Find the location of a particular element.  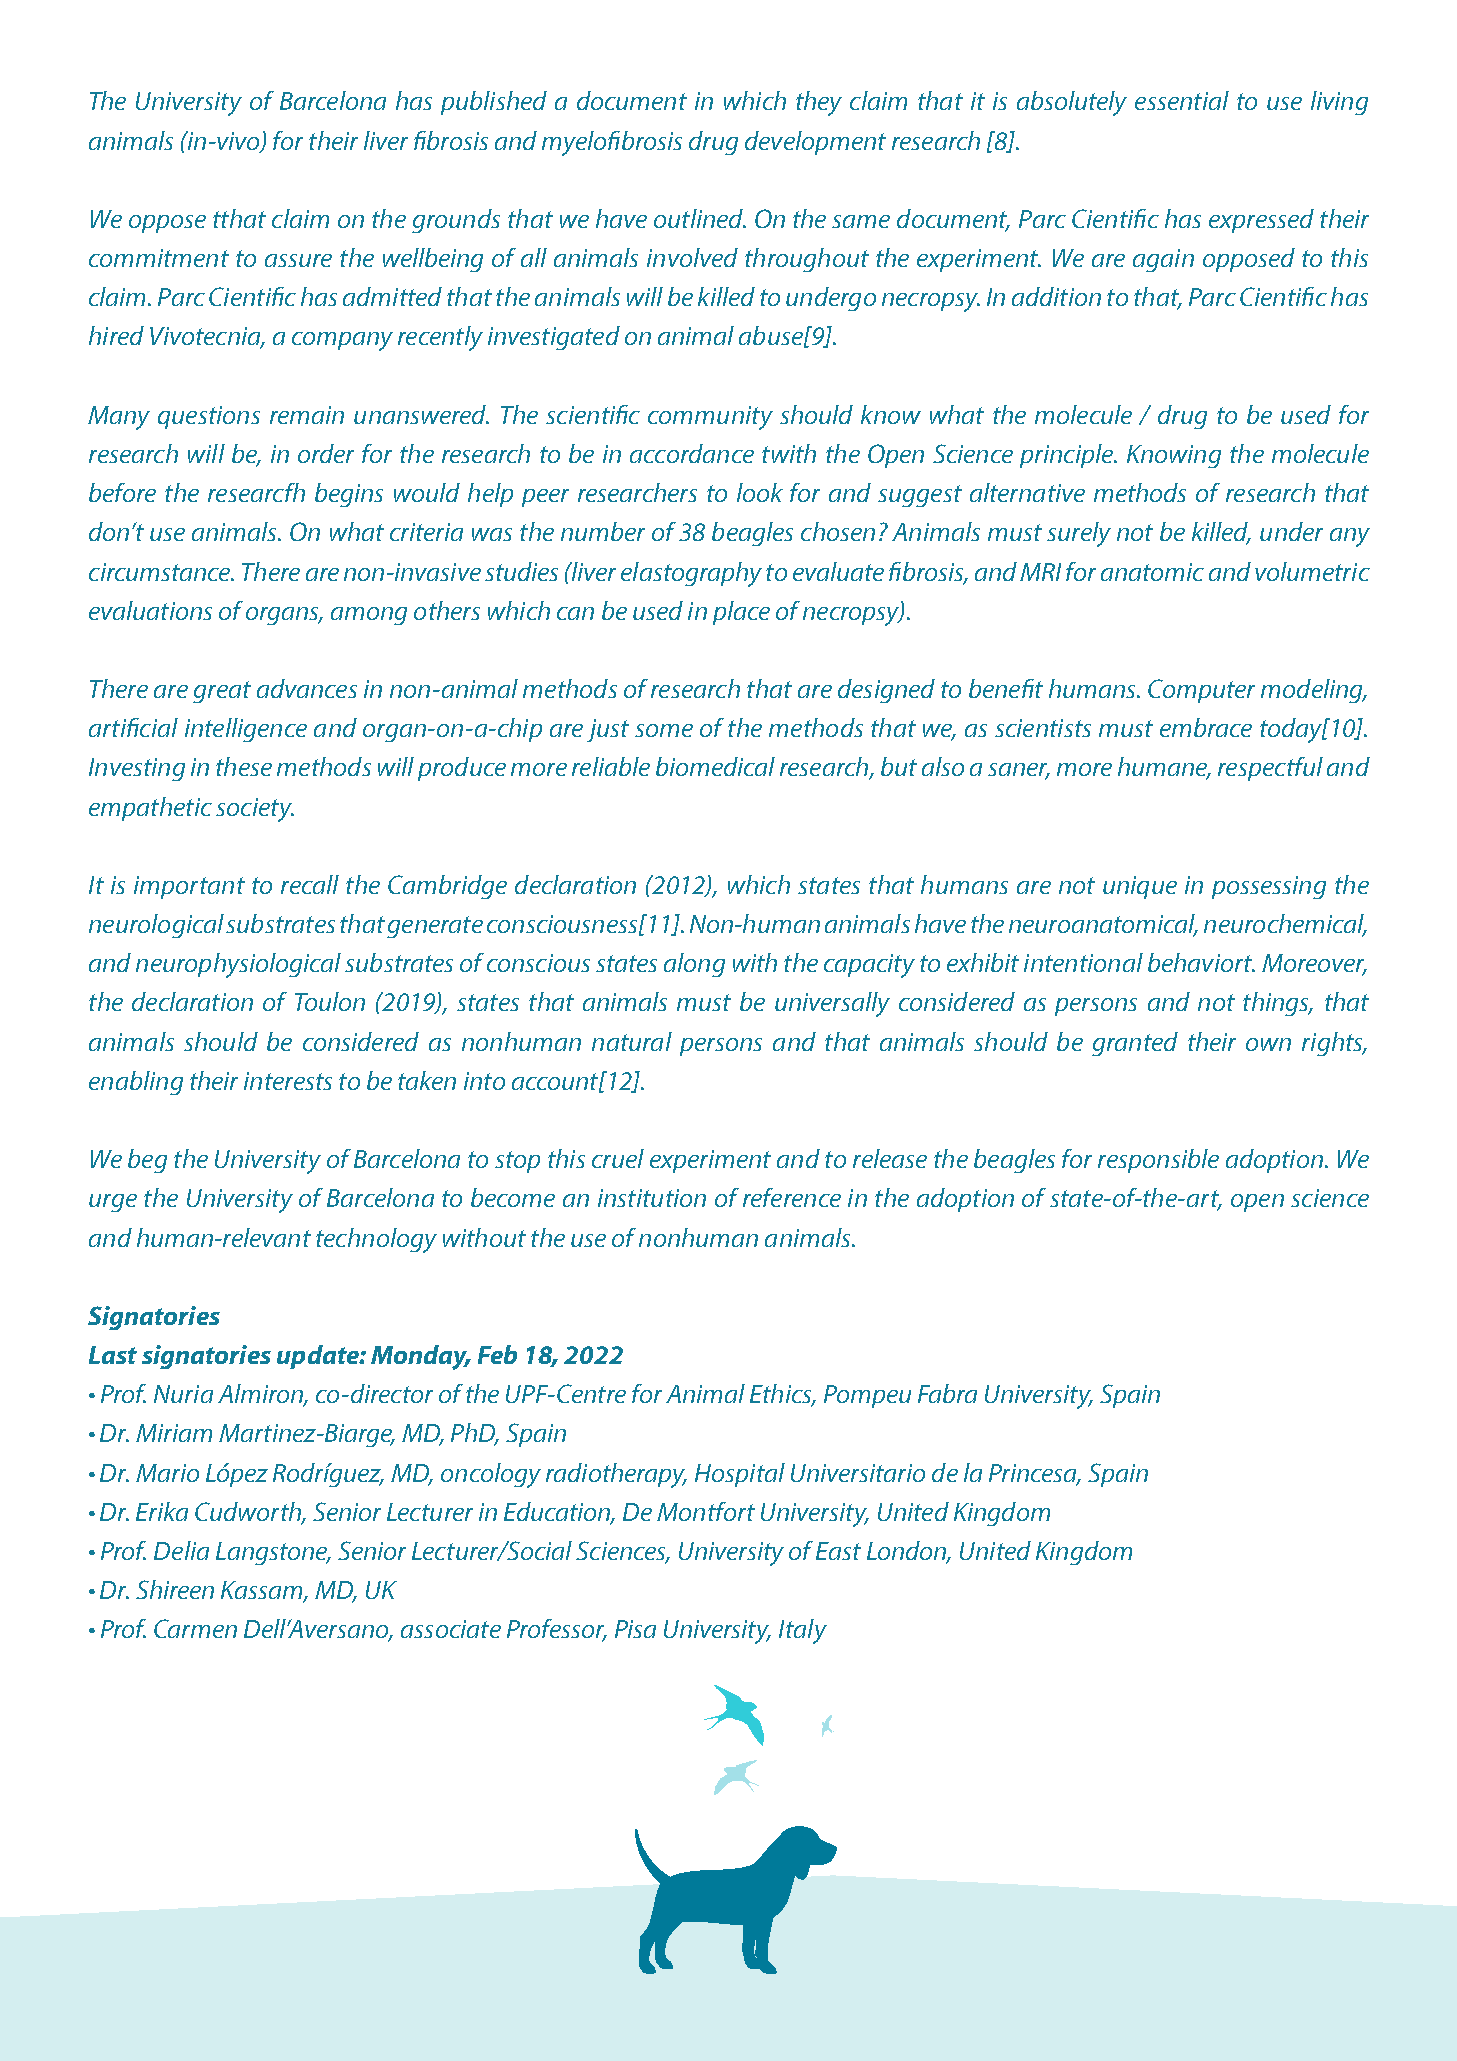

Shireen is located at coordinates (175, 1589).
